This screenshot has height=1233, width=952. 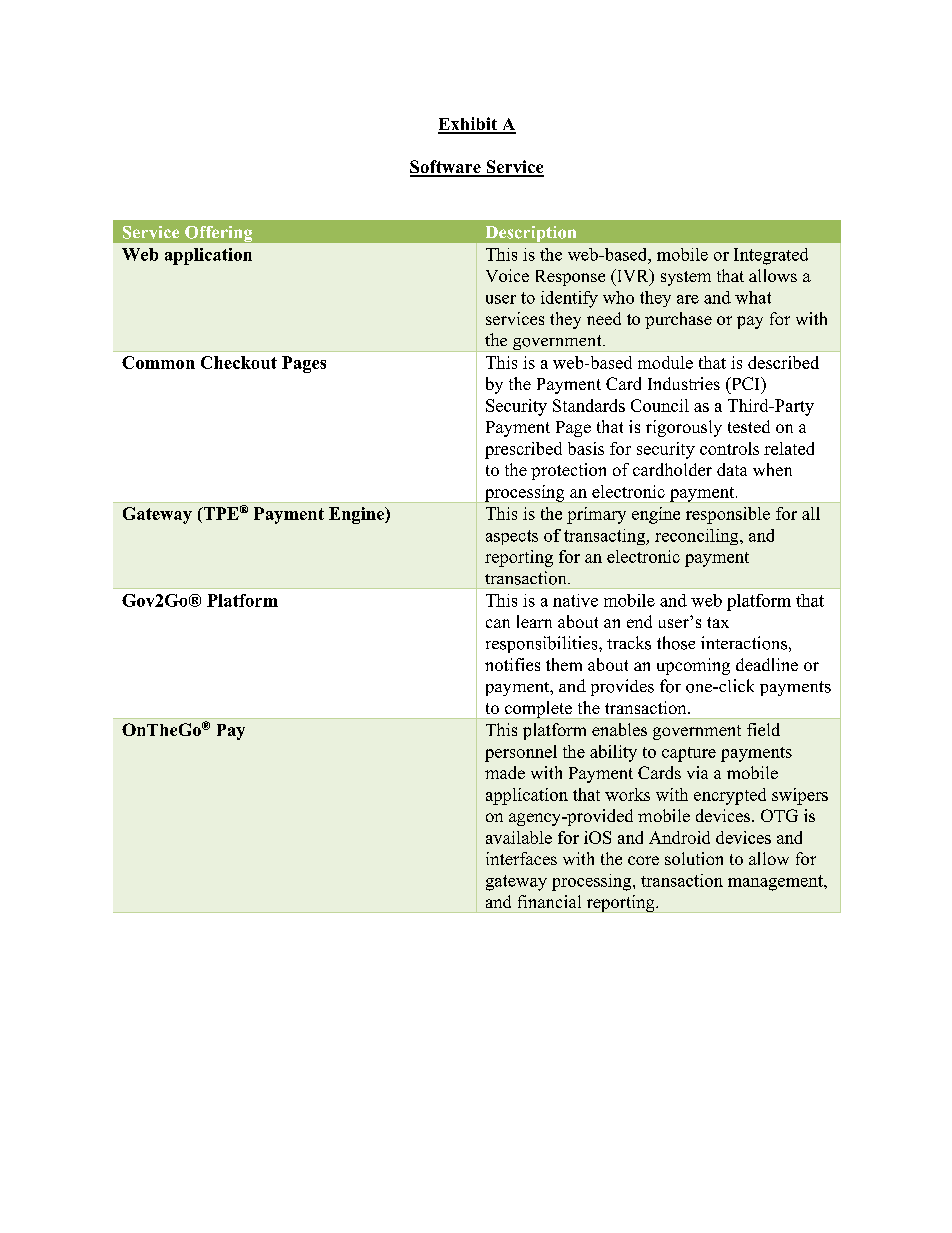 I want to click on Common, so click(x=158, y=362).
